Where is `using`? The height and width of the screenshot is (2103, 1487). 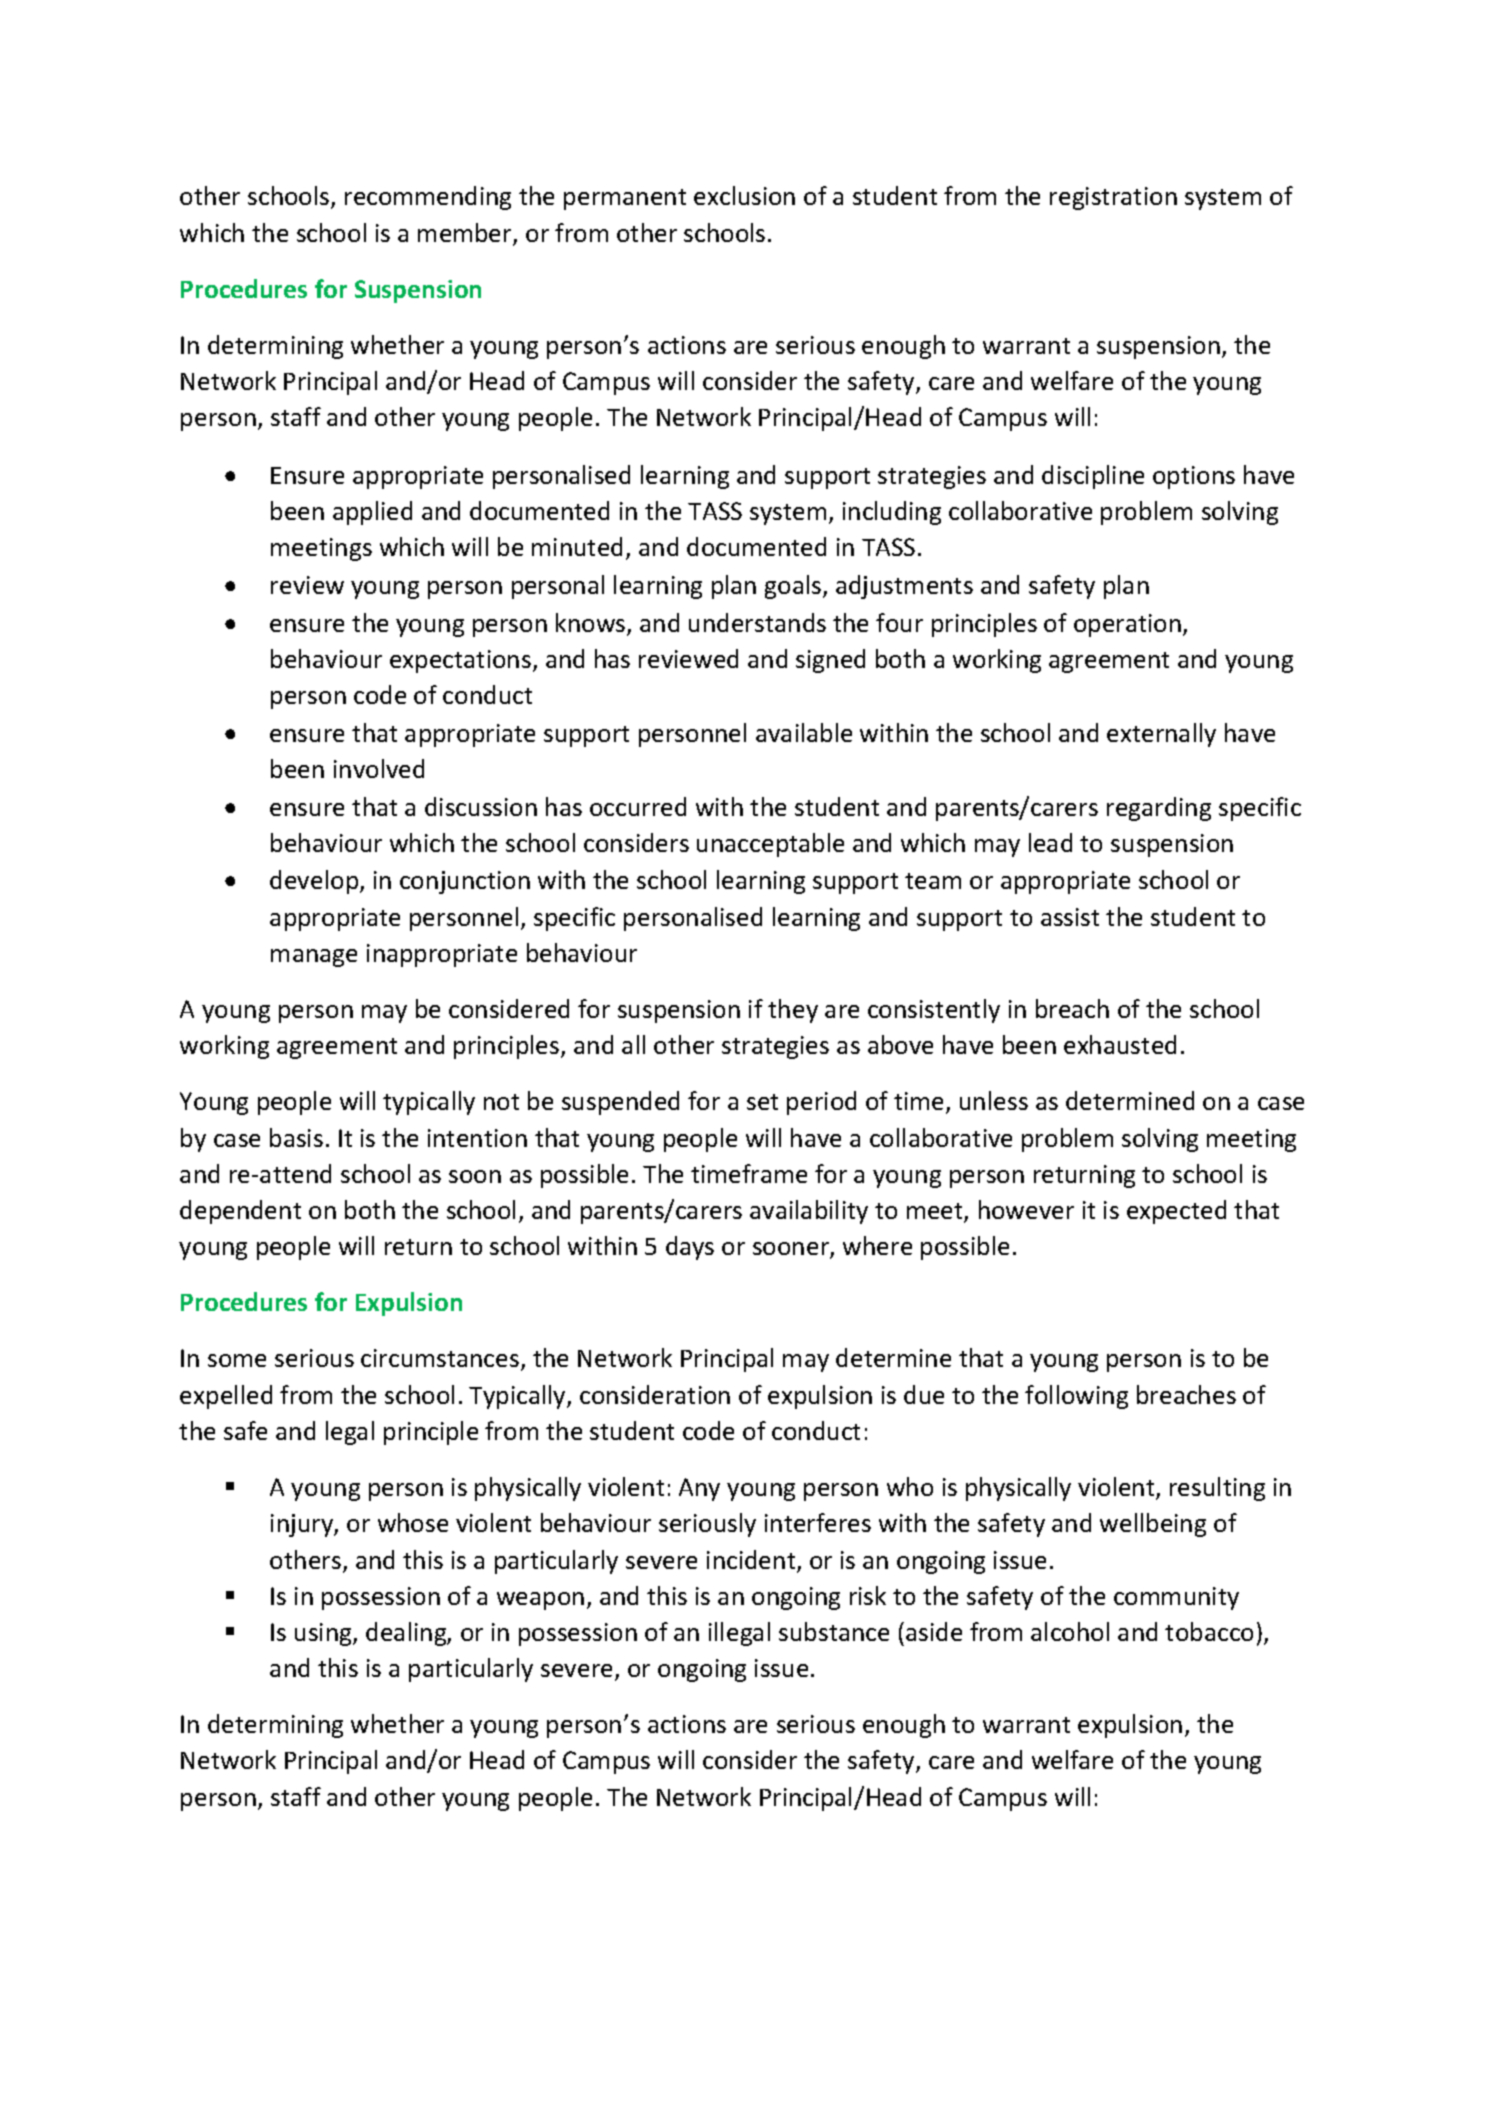 using is located at coordinates (324, 1634).
